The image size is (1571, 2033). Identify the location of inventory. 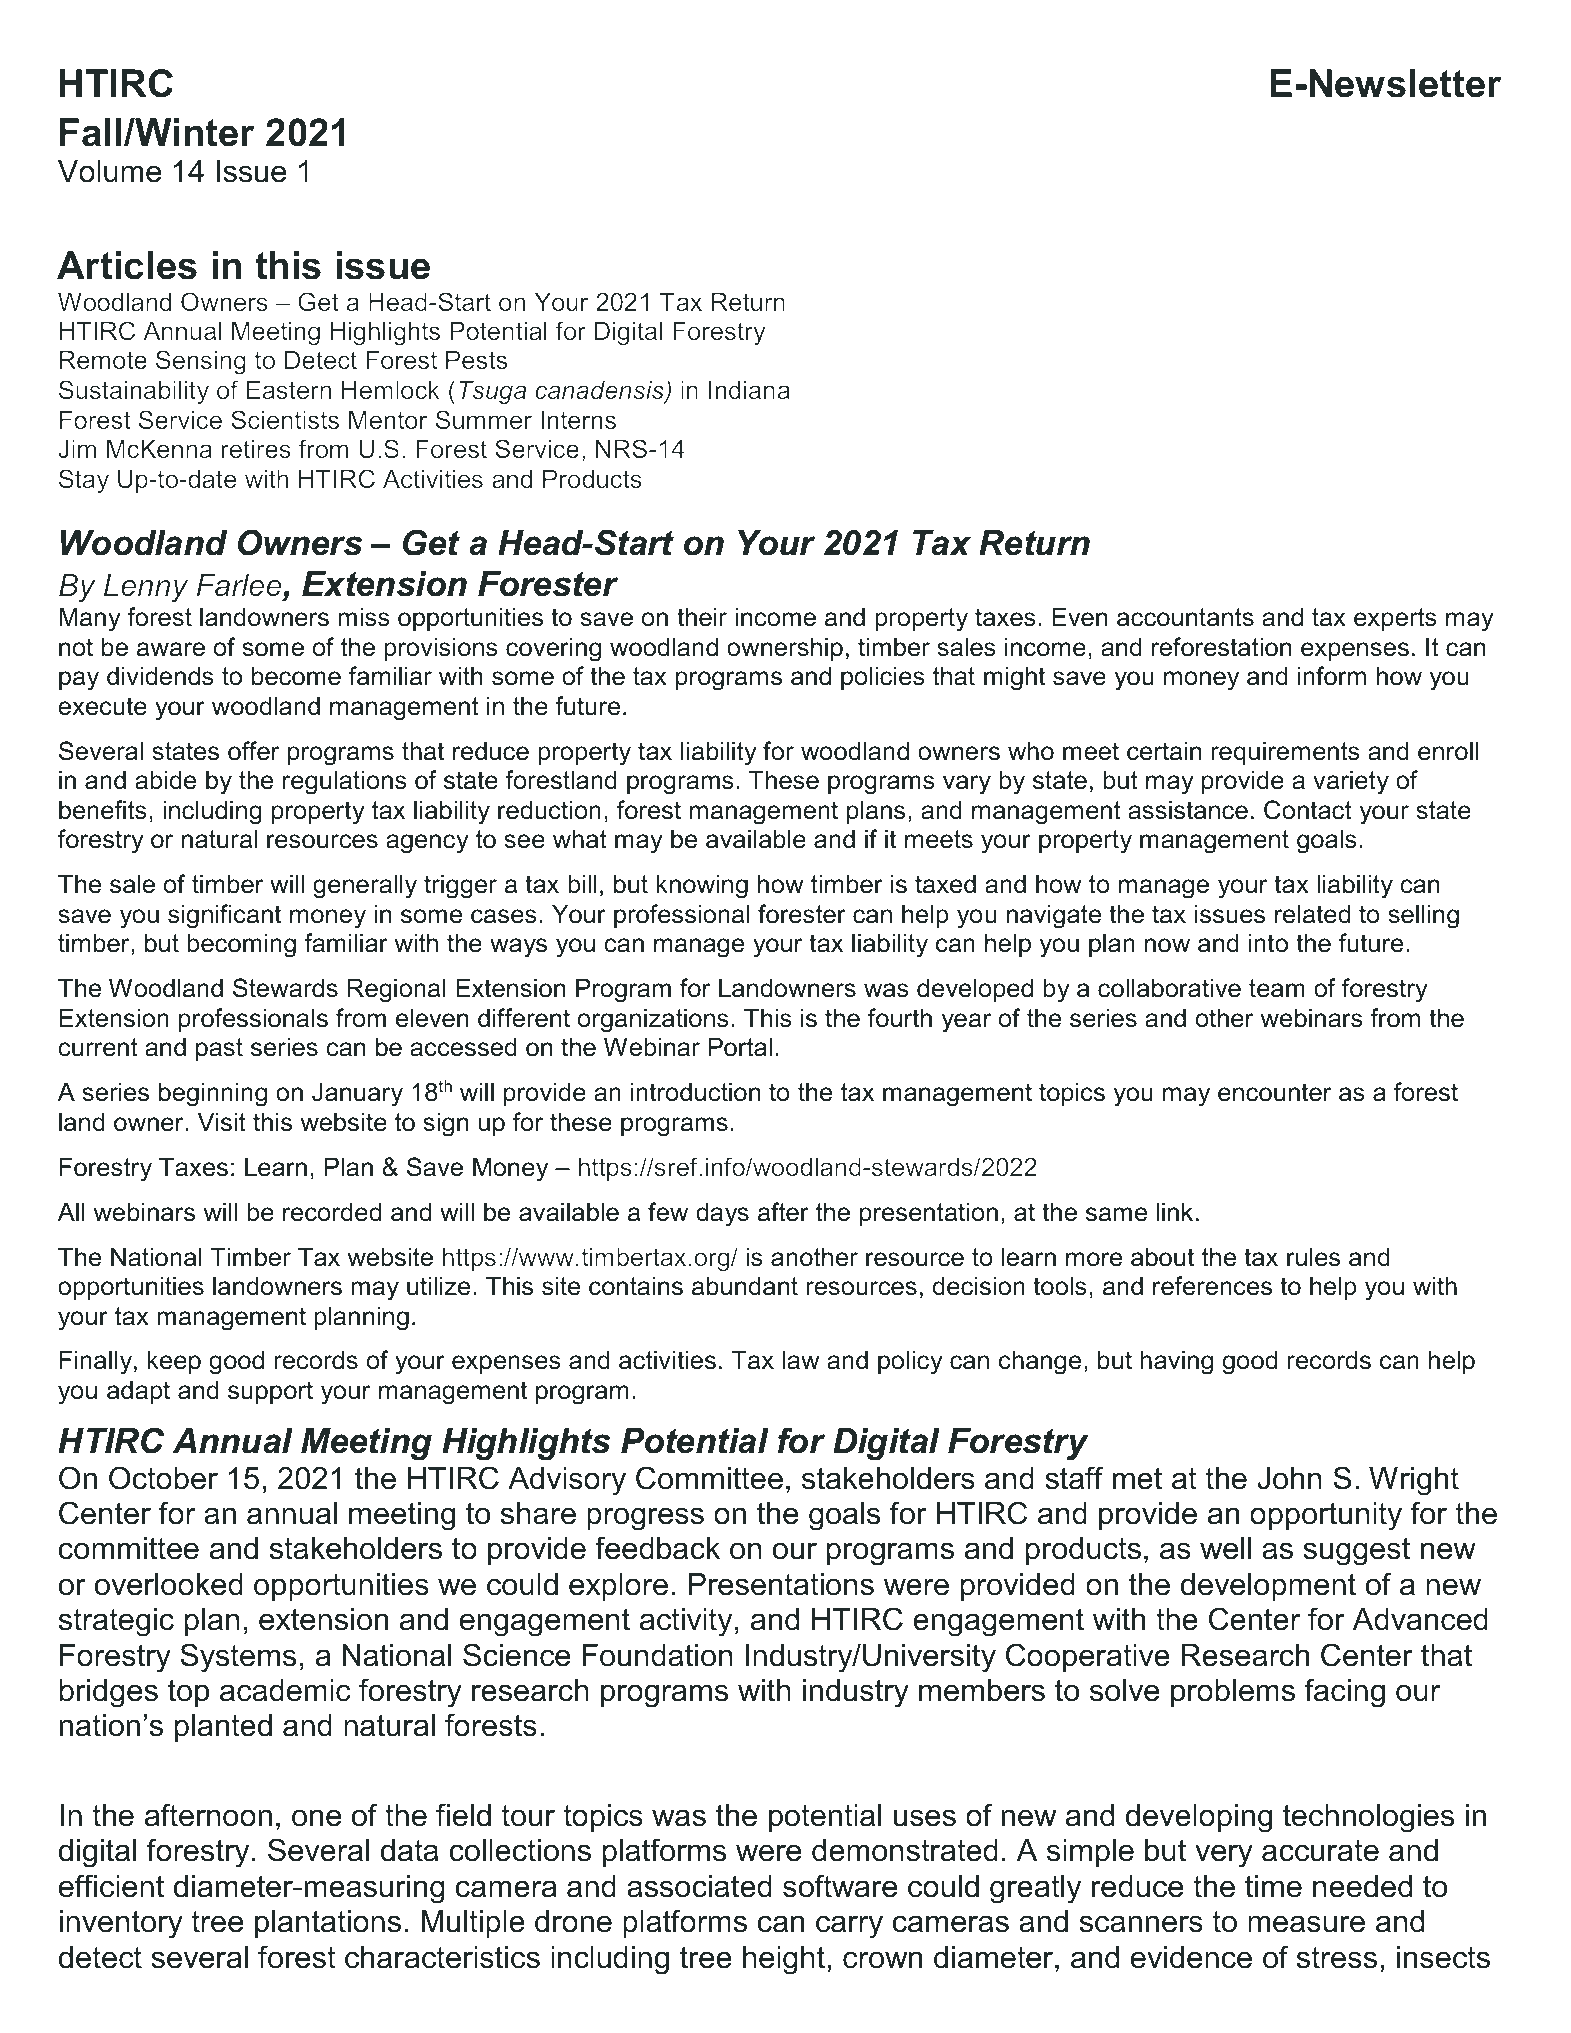
(121, 1924).
